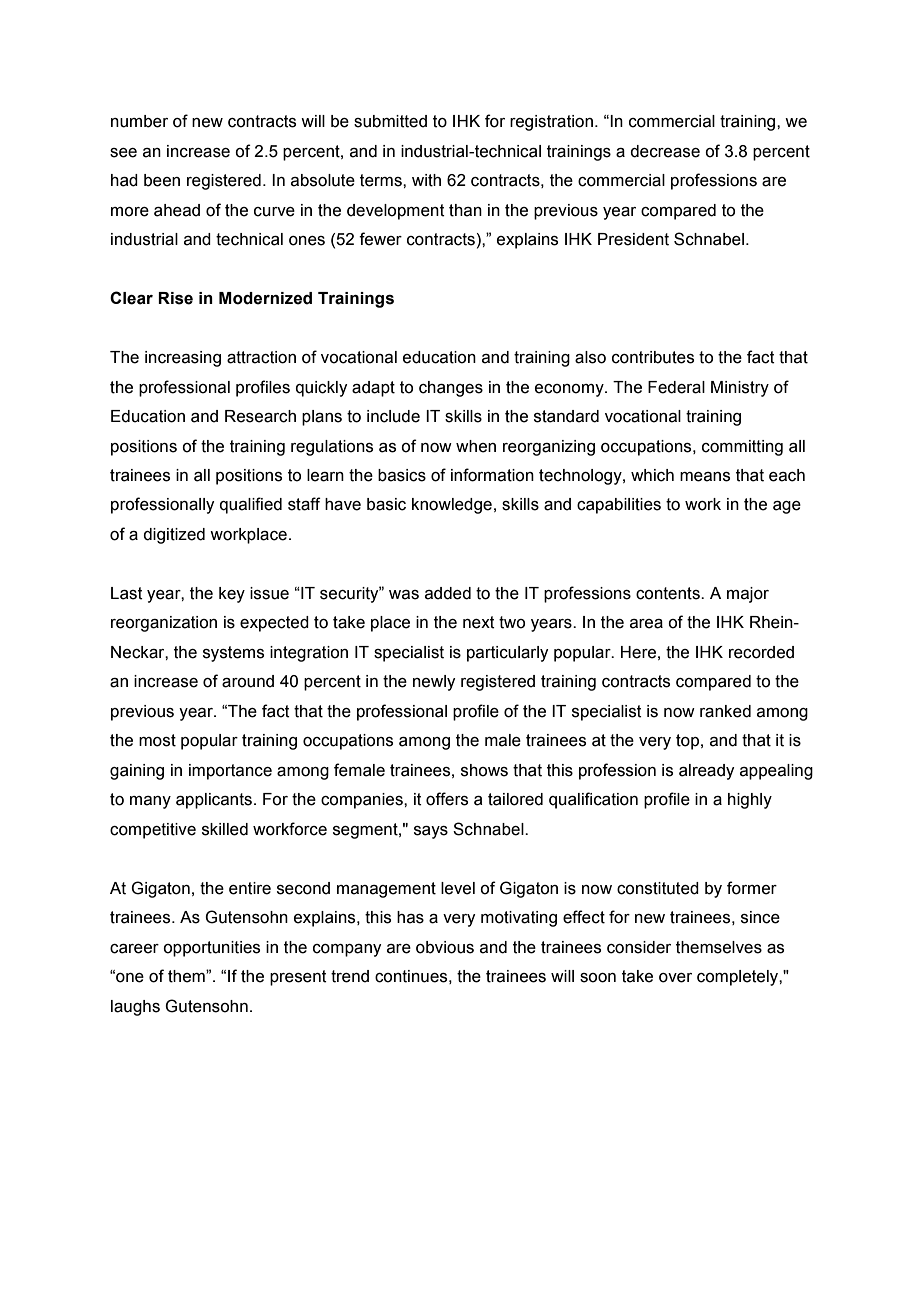  I want to click on obvious, so click(445, 947).
